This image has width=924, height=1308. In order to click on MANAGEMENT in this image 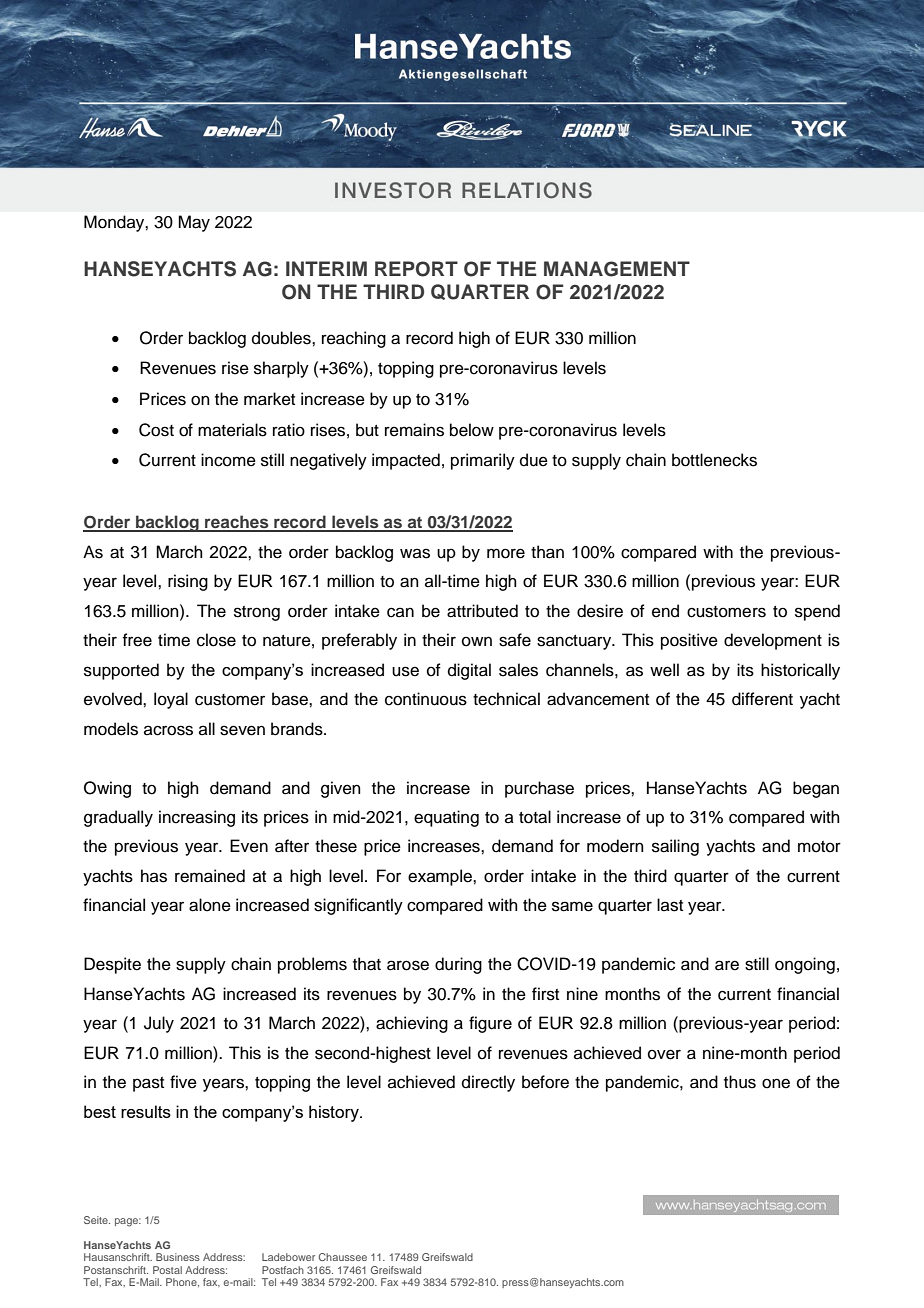, I will do `click(617, 269)`.
